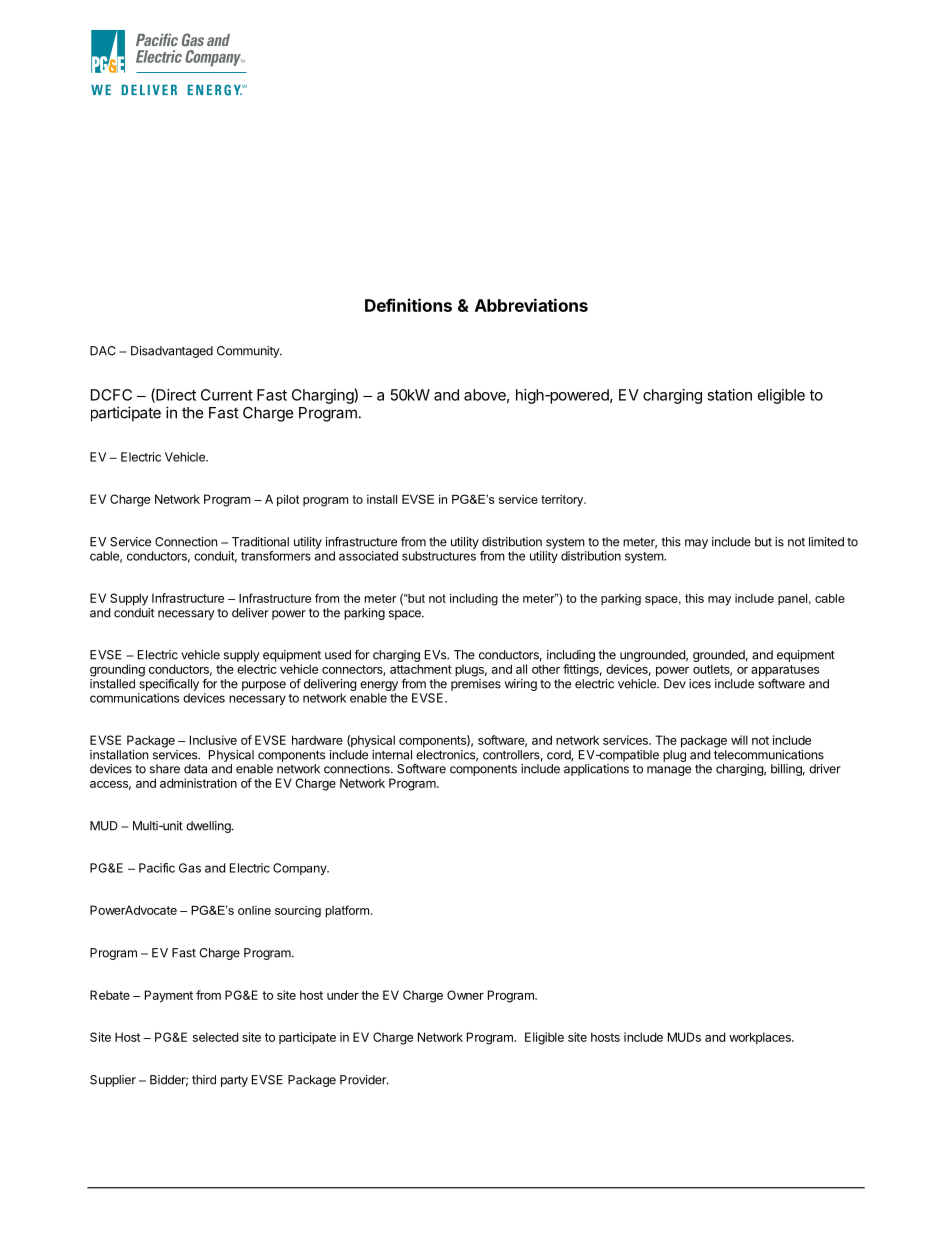  I want to click on online, so click(254, 910).
